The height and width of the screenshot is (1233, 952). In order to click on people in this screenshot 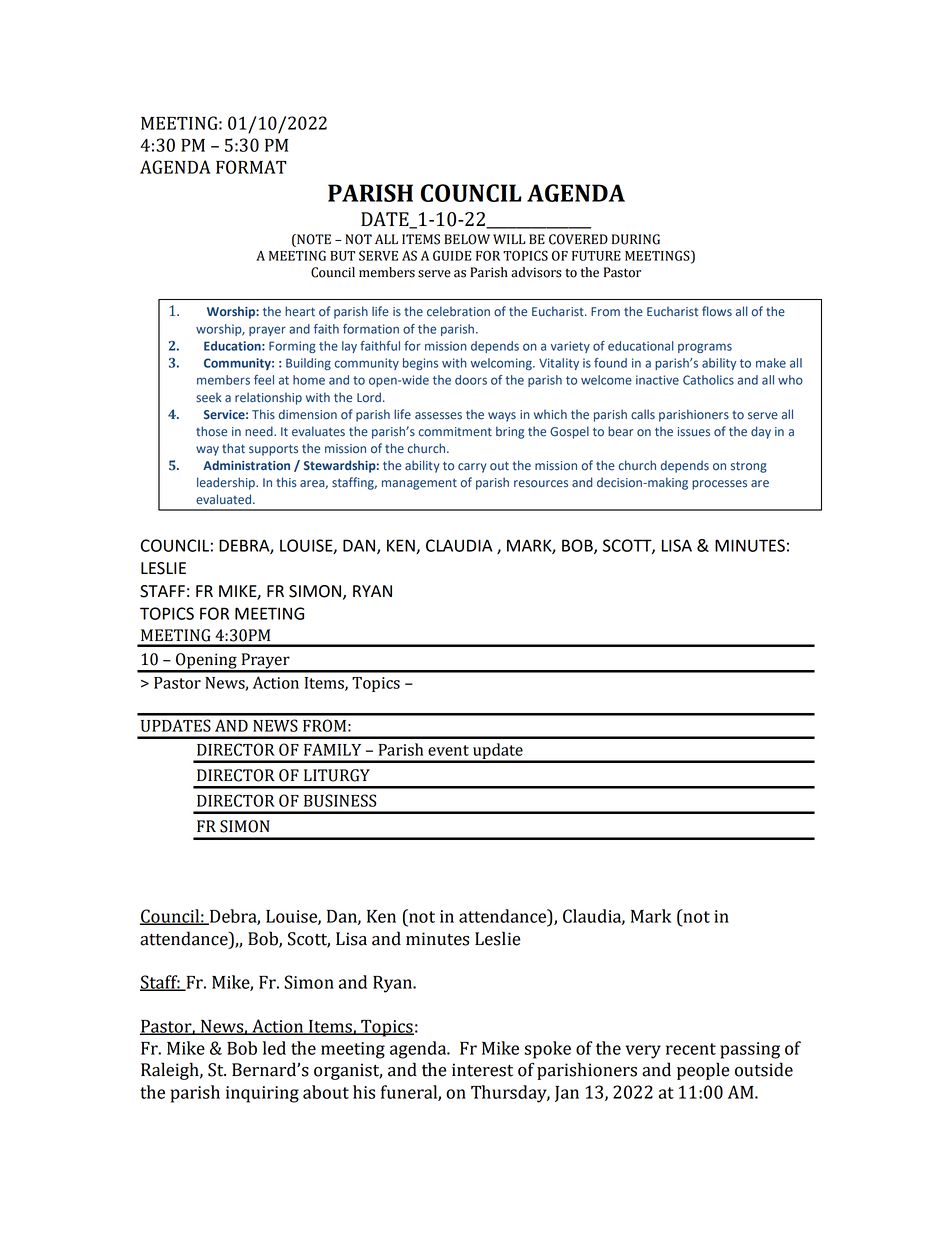, I will do `click(703, 1071)`.
